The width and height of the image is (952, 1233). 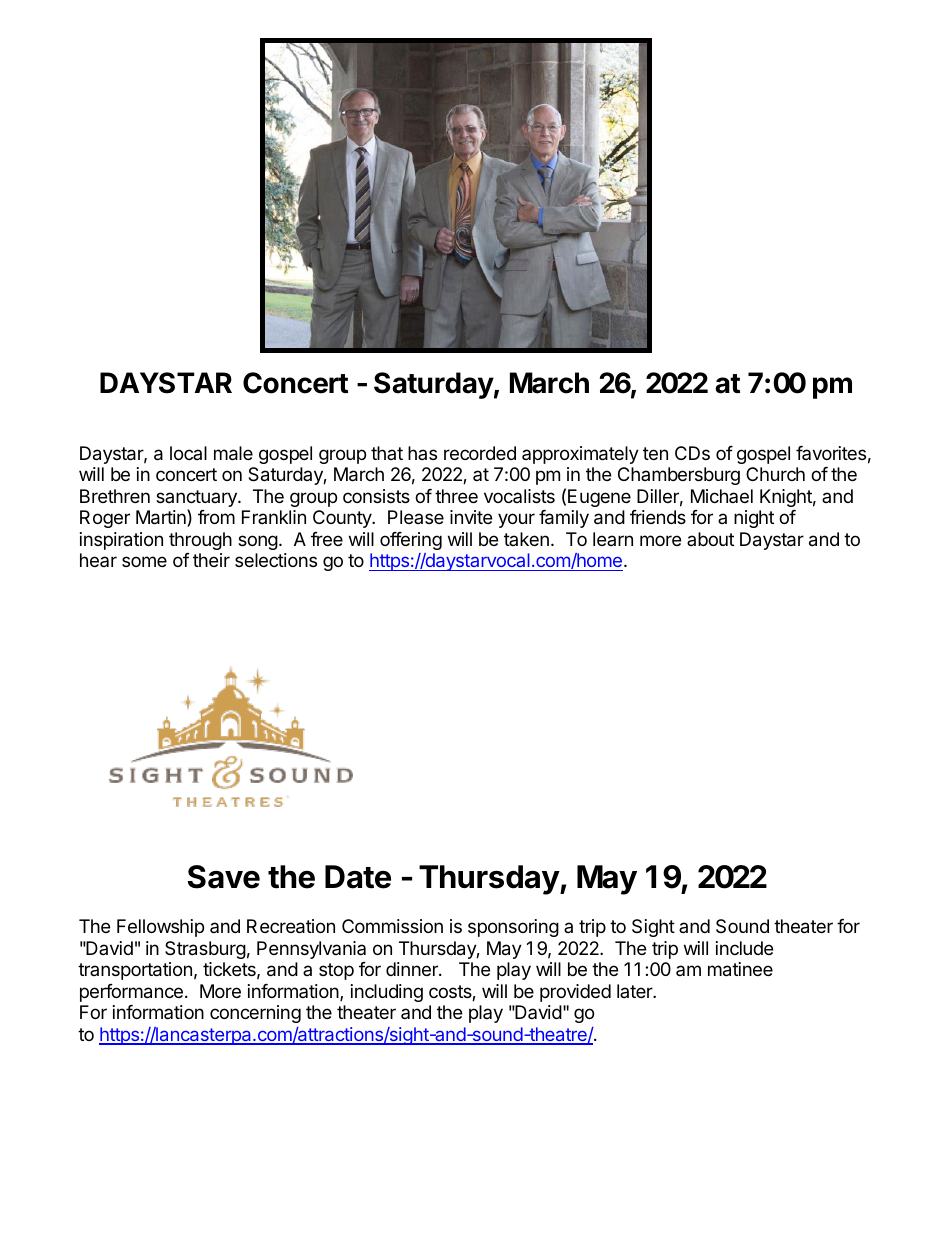 I want to click on performance, so click(x=131, y=993).
